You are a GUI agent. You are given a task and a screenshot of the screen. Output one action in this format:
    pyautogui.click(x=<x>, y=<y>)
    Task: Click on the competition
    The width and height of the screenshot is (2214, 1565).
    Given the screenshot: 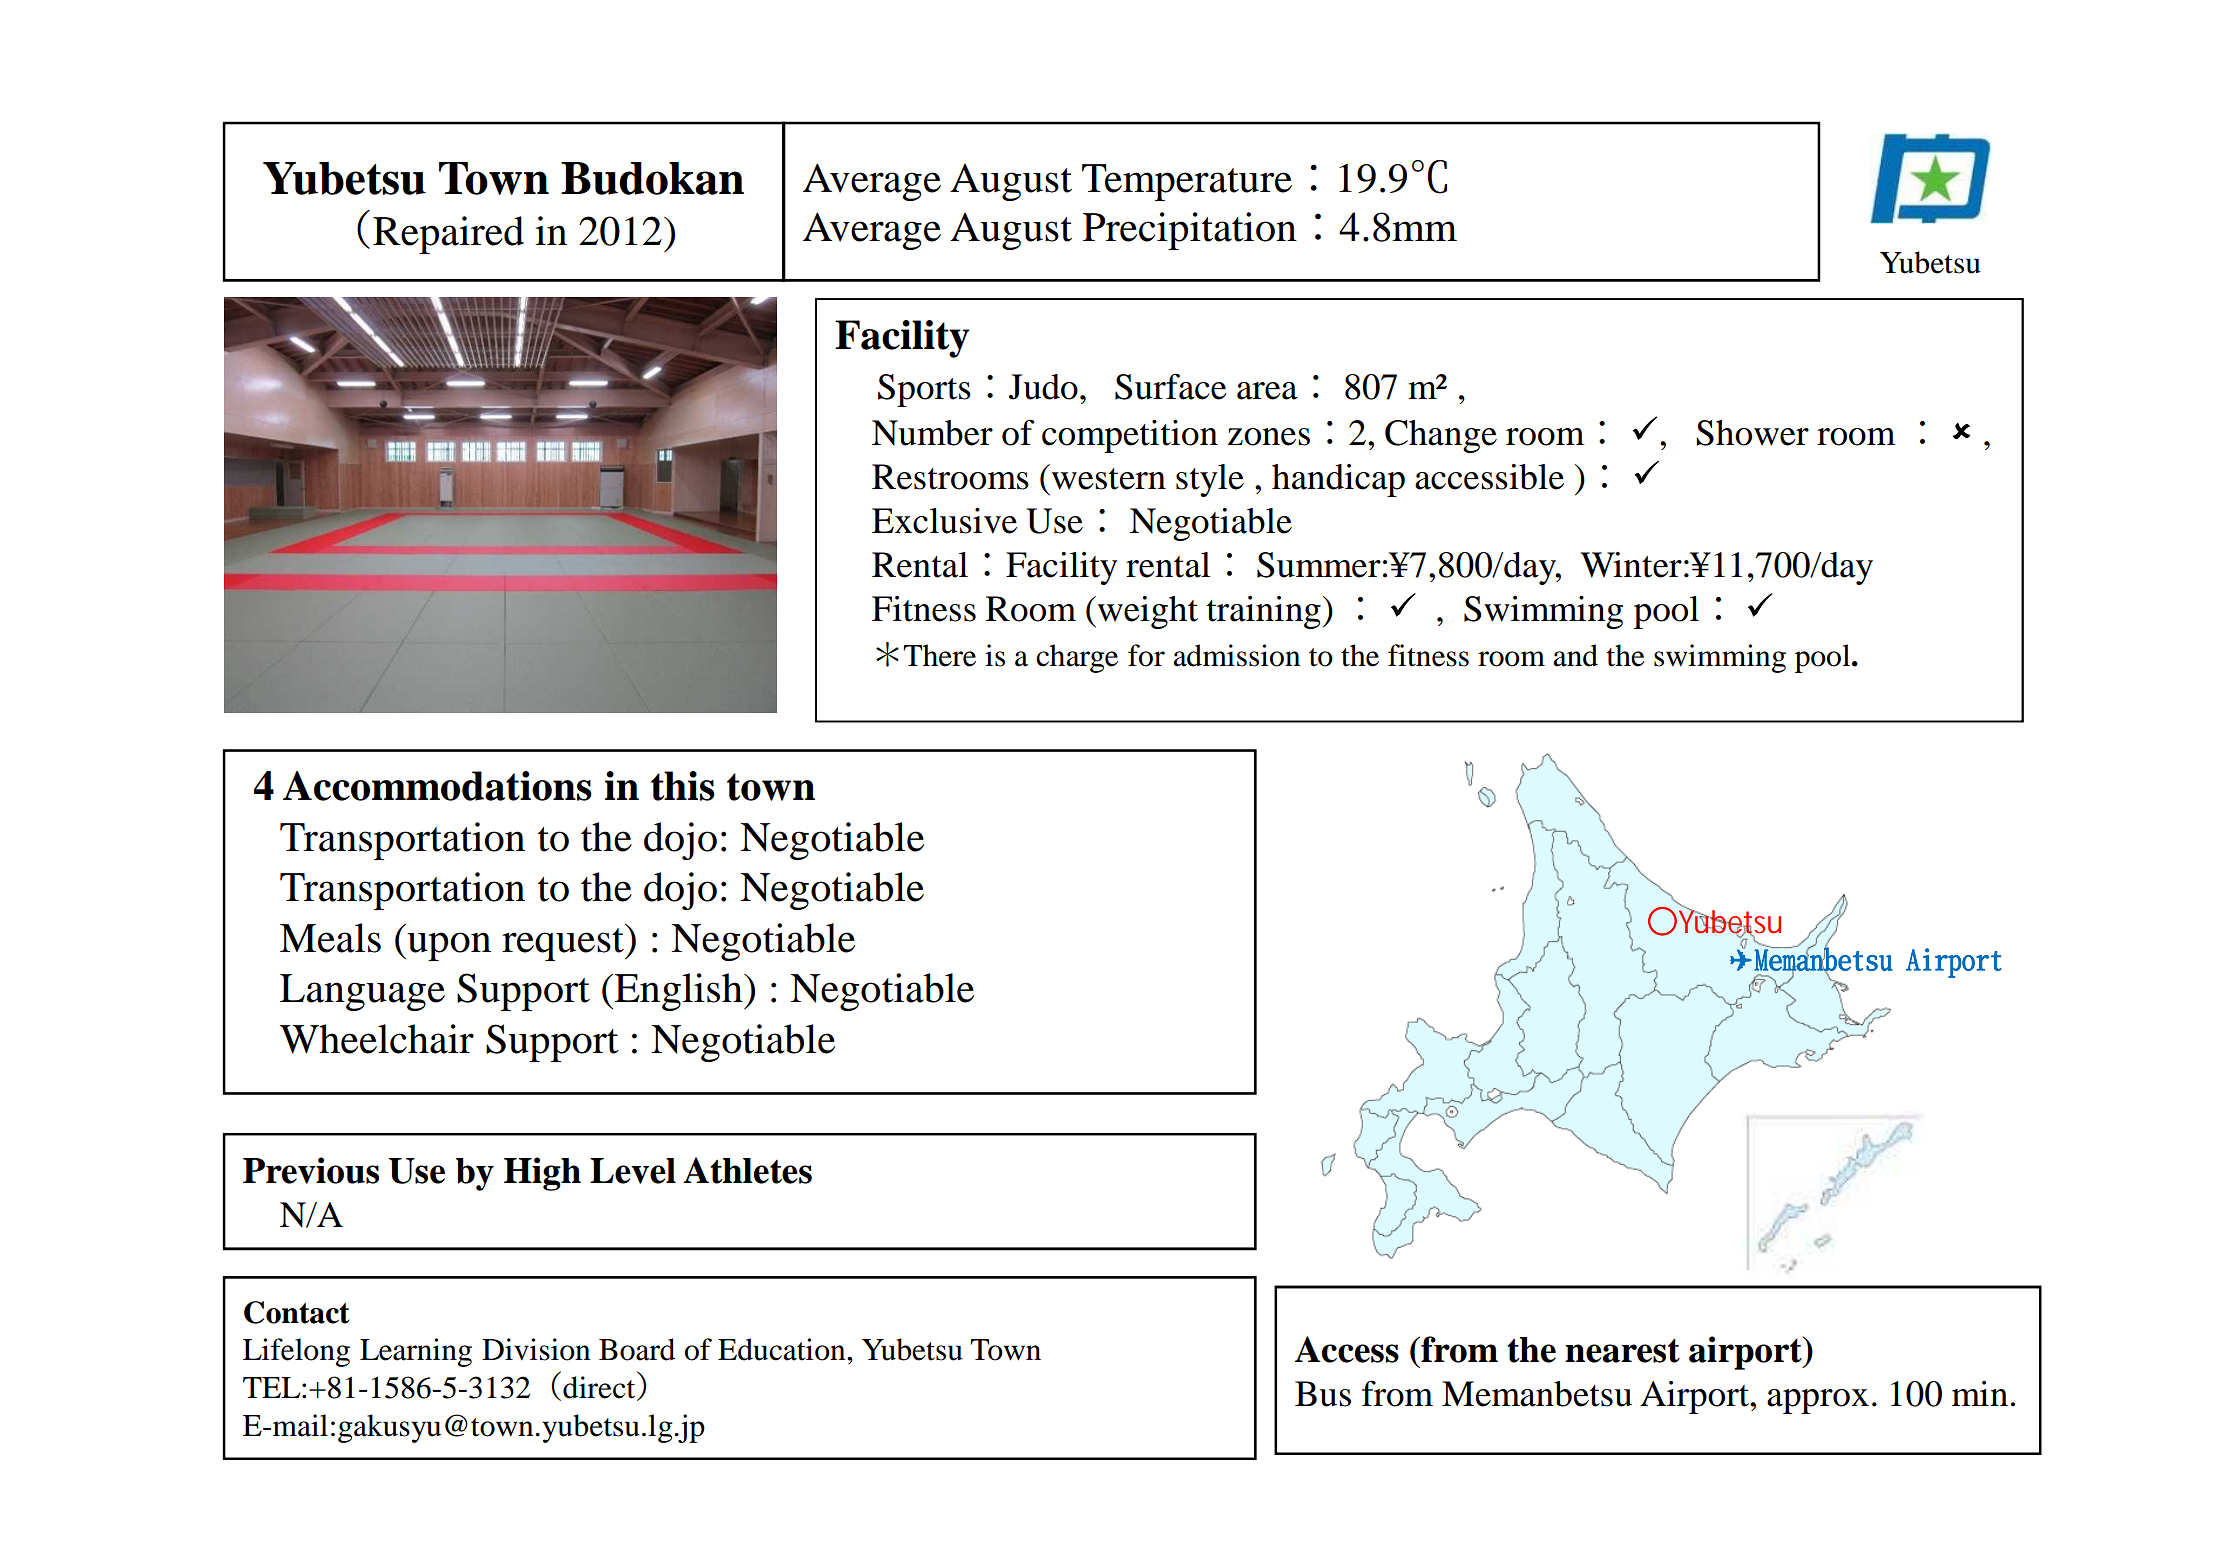 What is the action you would take?
    pyautogui.click(x=1130, y=436)
